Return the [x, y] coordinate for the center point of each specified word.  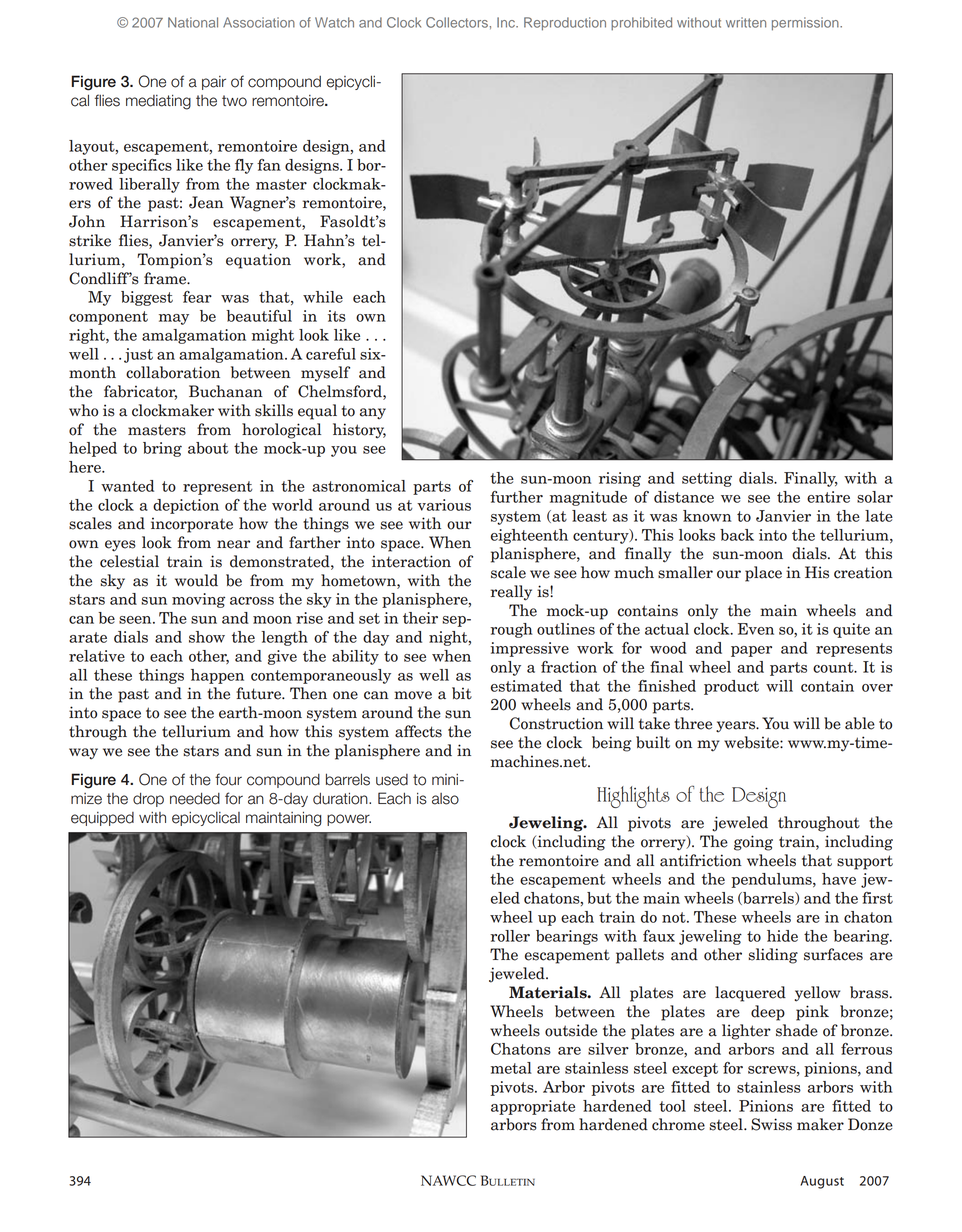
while [323, 297]
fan [269, 165]
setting [707, 479]
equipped [102, 819]
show [207, 637]
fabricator [140, 392]
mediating [158, 102]
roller [510, 936]
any [373, 414]
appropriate [533, 1107]
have [839, 879]
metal [511, 1068]
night [449, 638]
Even [756, 629]
